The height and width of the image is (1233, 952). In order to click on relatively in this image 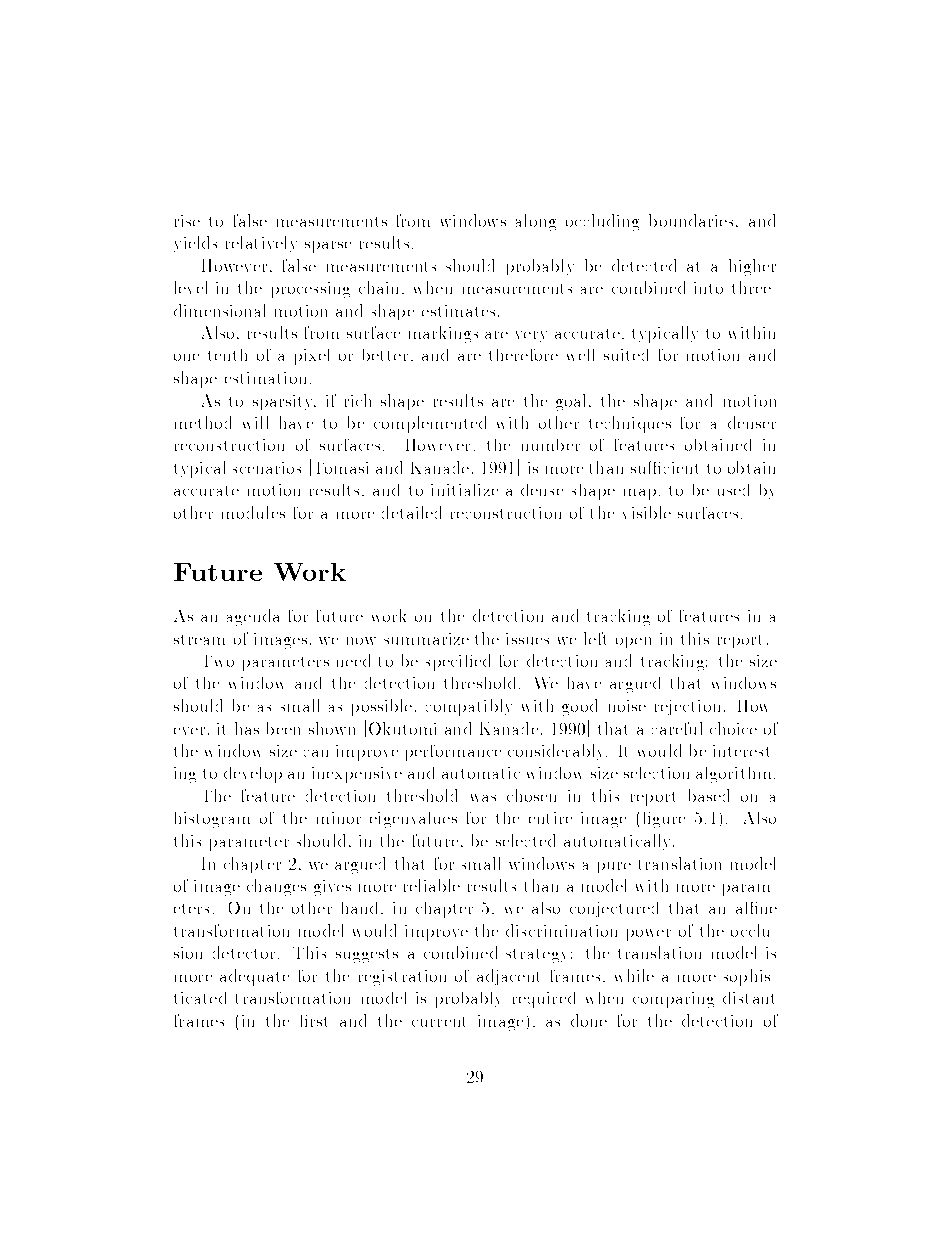, I will do `click(261, 244)`.
